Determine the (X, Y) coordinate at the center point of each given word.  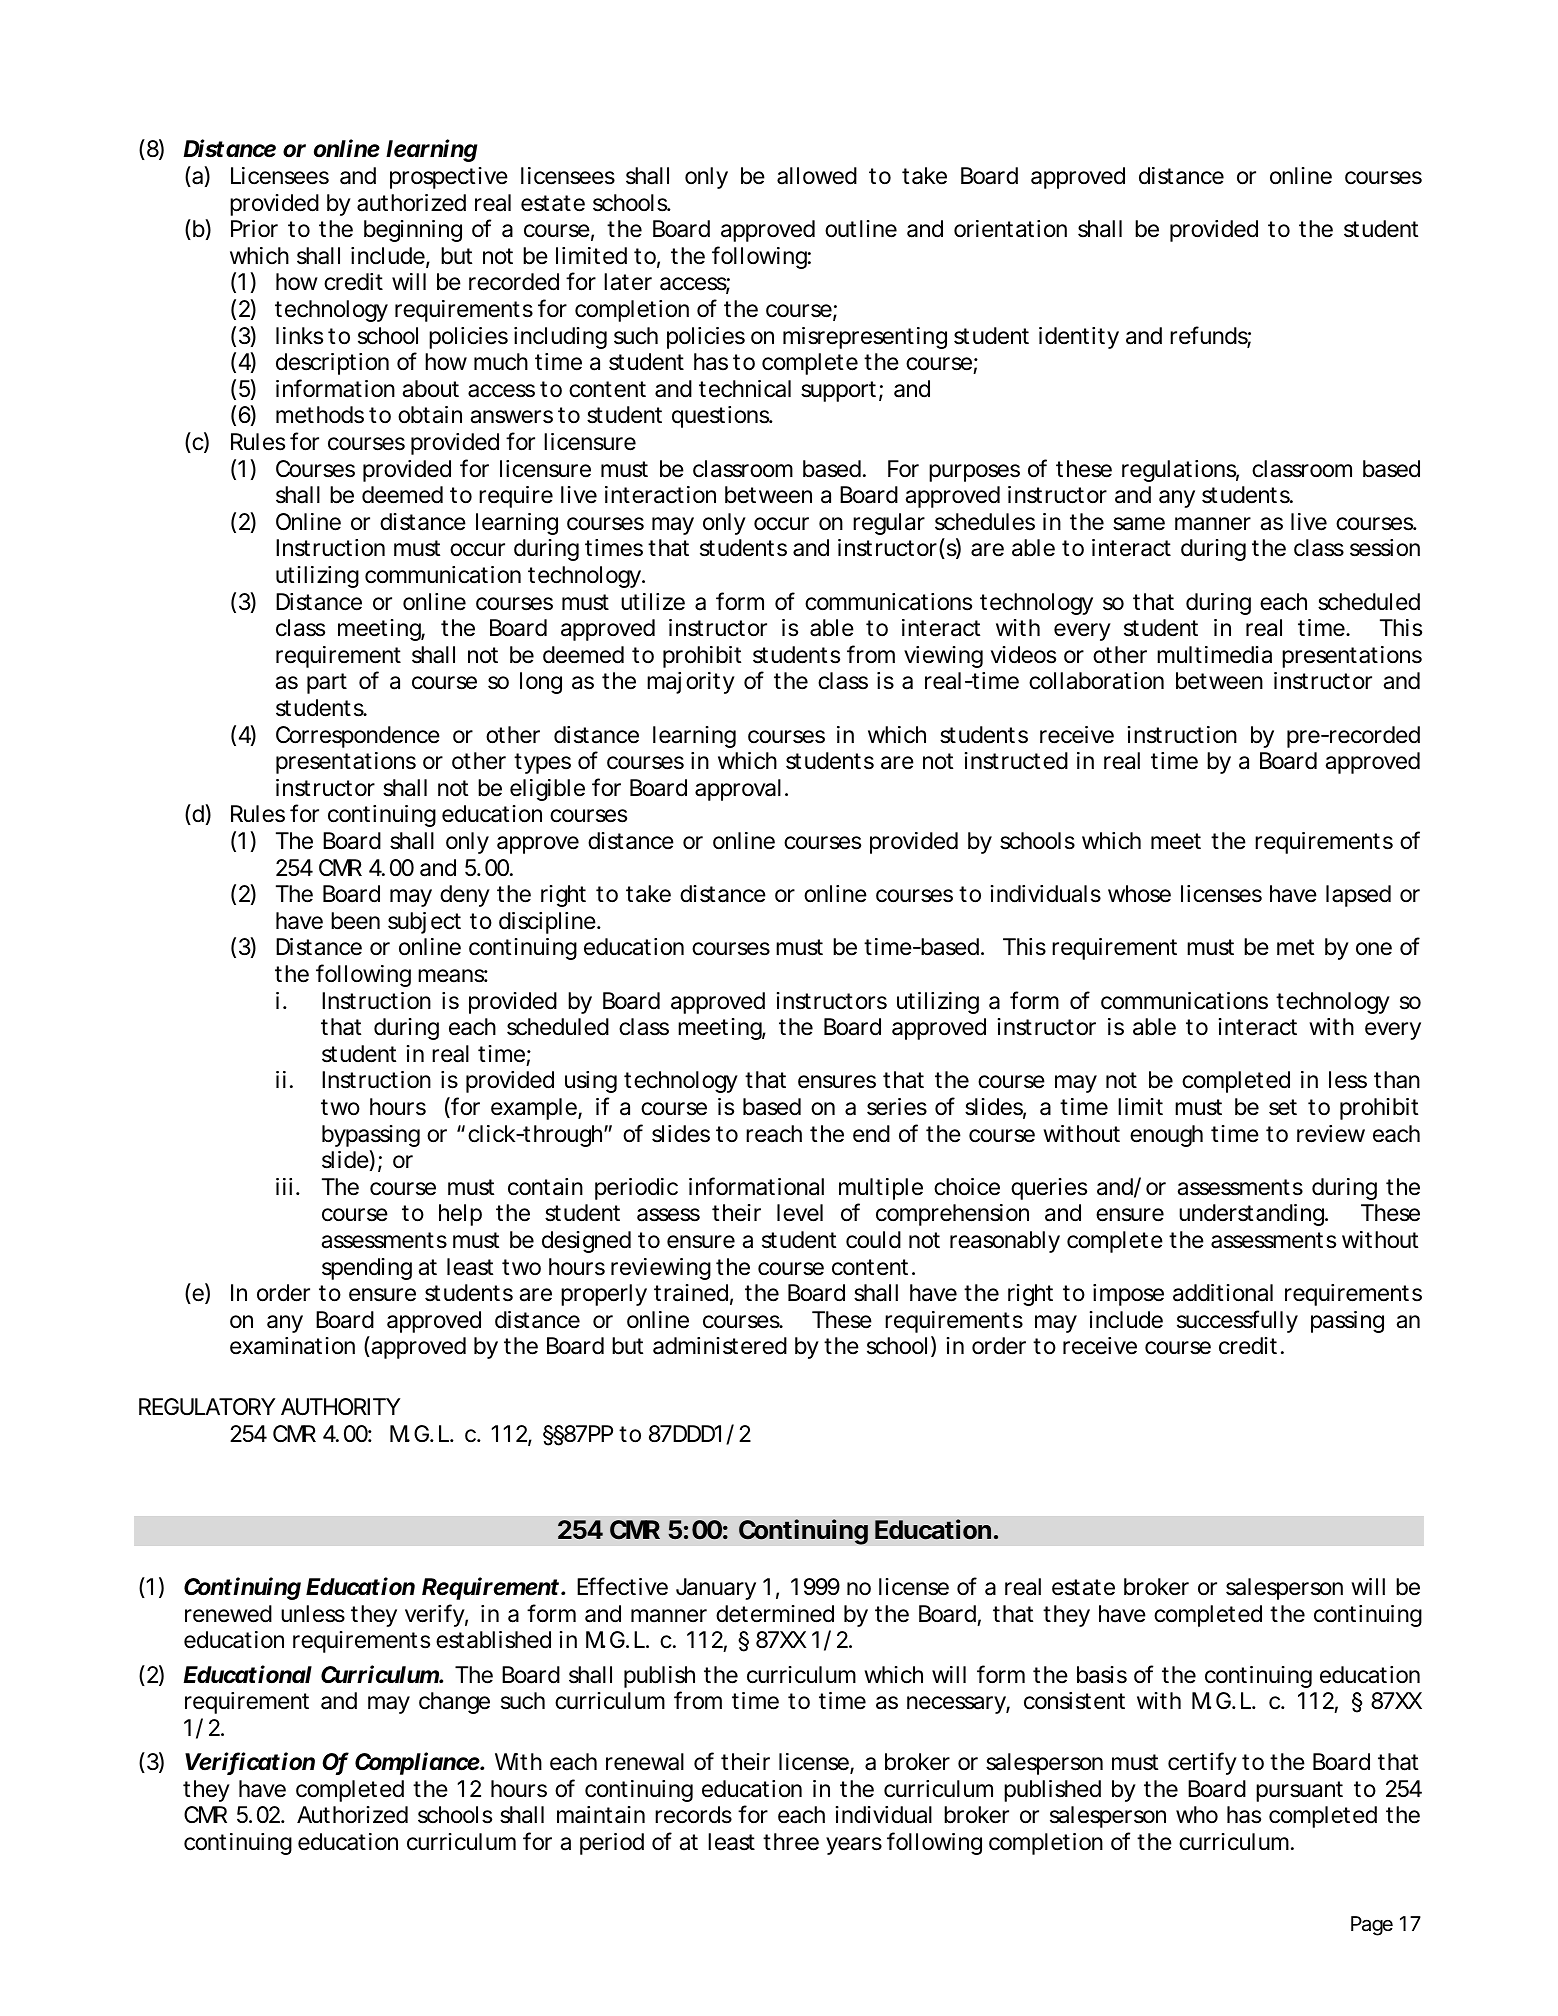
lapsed (1358, 896)
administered (720, 1346)
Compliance (418, 1763)
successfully (1237, 1321)
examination (292, 1346)
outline (861, 229)
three (791, 1842)
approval (738, 790)
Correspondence (358, 737)
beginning (413, 231)
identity (1079, 338)
